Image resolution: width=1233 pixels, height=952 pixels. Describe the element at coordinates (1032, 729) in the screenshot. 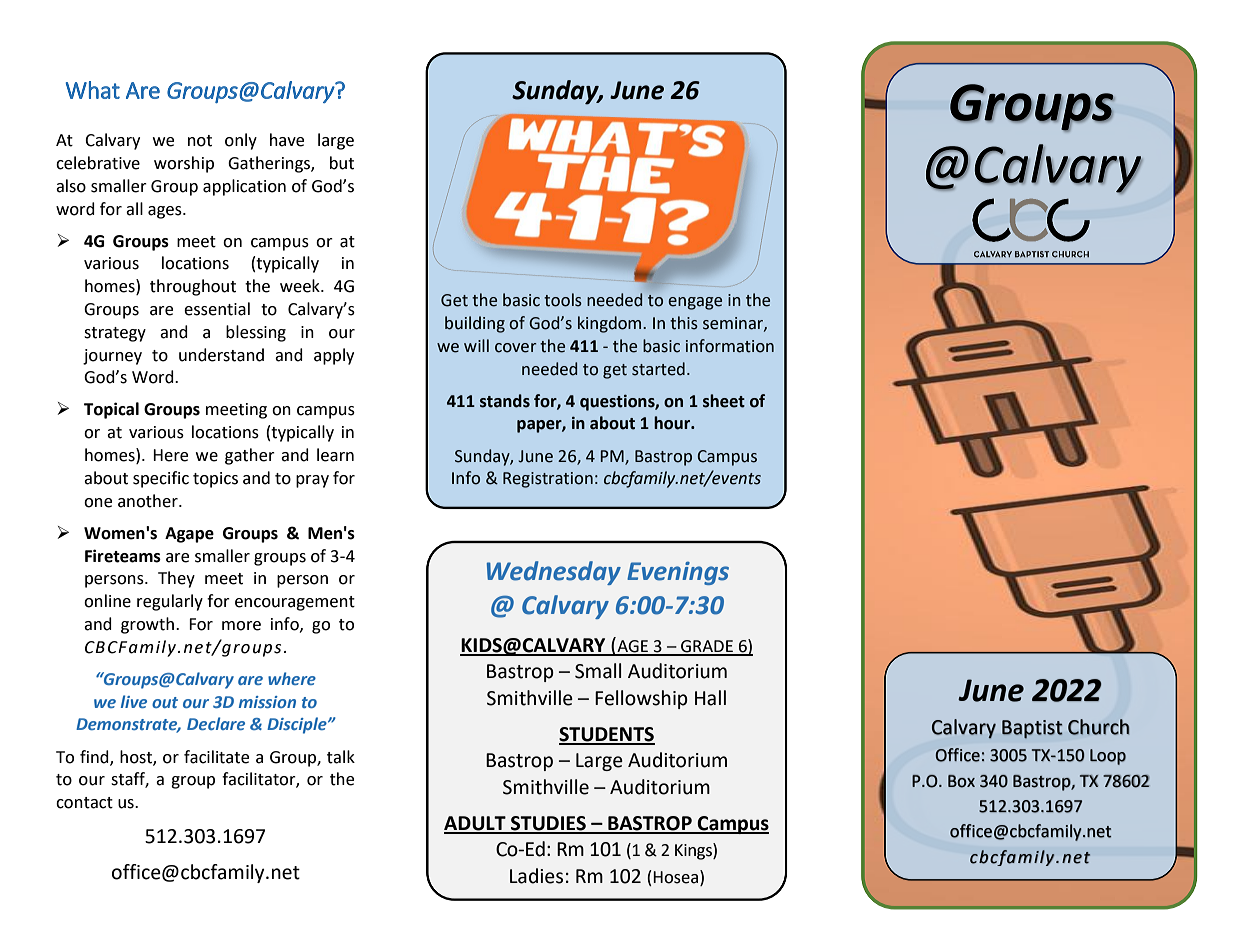

I see `Baptist` at that location.
